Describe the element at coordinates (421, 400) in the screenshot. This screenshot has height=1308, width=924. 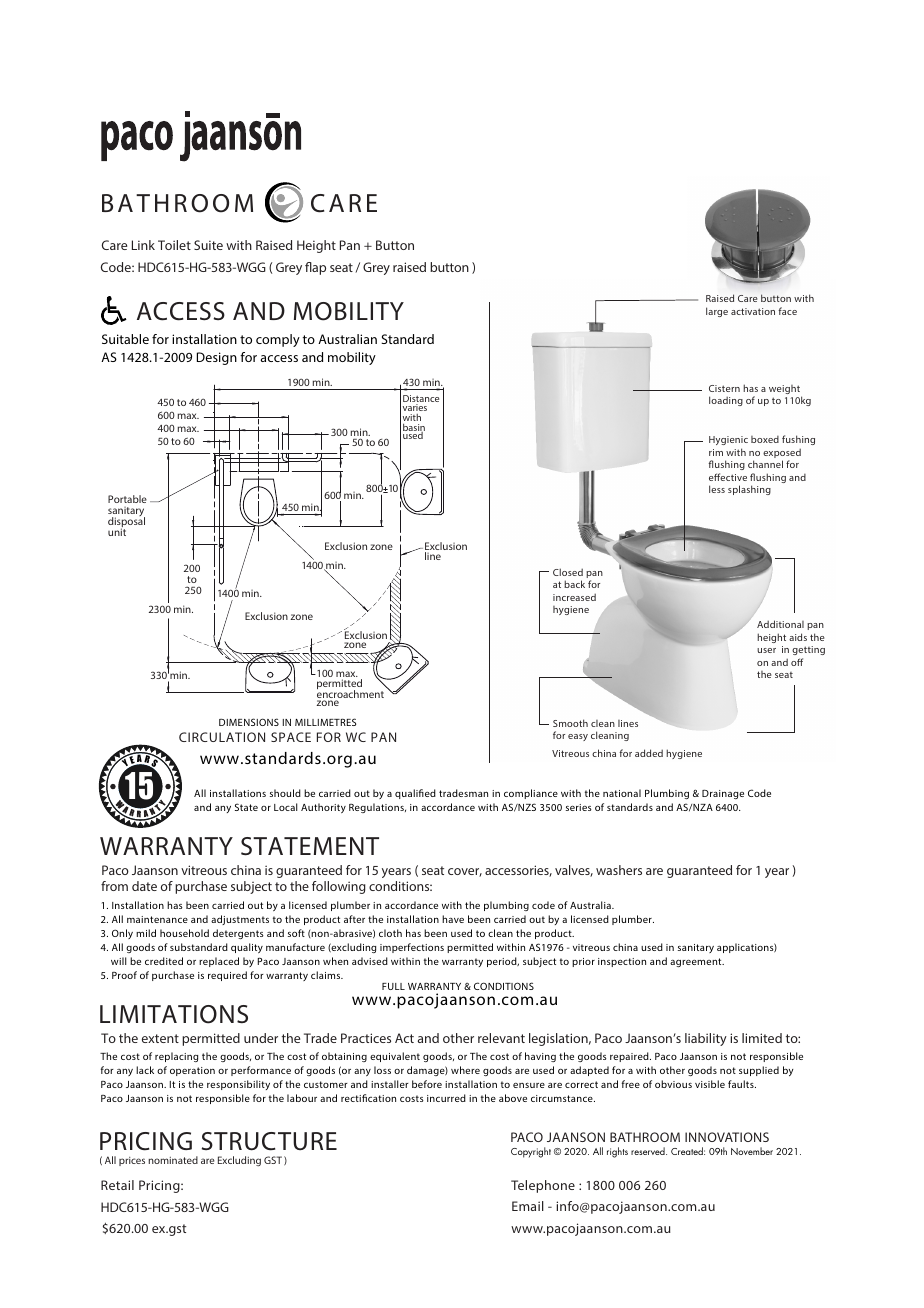
I see `Distance` at that location.
